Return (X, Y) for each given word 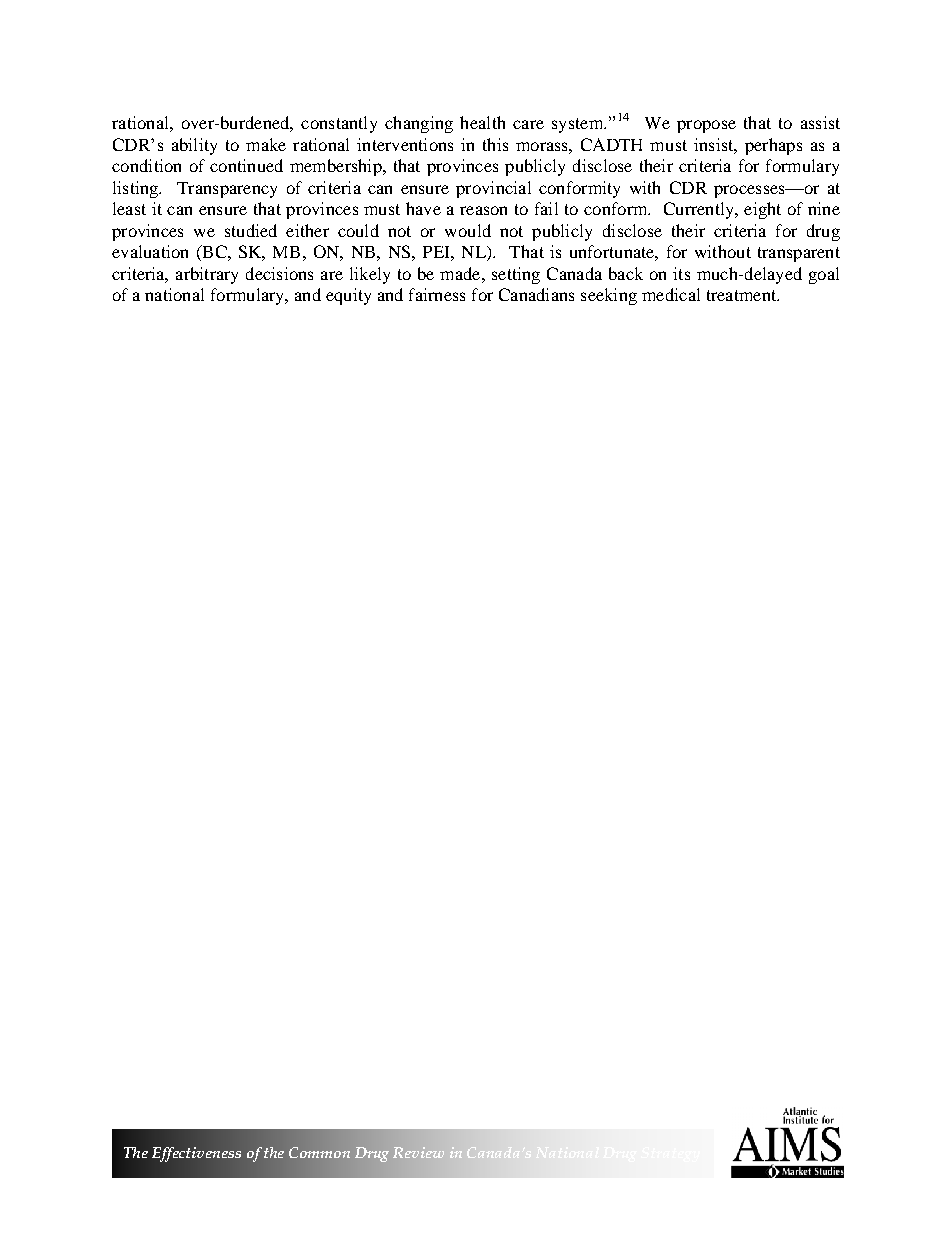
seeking (609, 296)
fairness (437, 294)
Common (319, 1152)
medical (671, 294)
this (495, 144)
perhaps (773, 146)
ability (194, 146)
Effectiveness (196, 1154)
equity (348, 296)
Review (418, 1152)
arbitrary (207, 275)
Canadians (536, 294)
